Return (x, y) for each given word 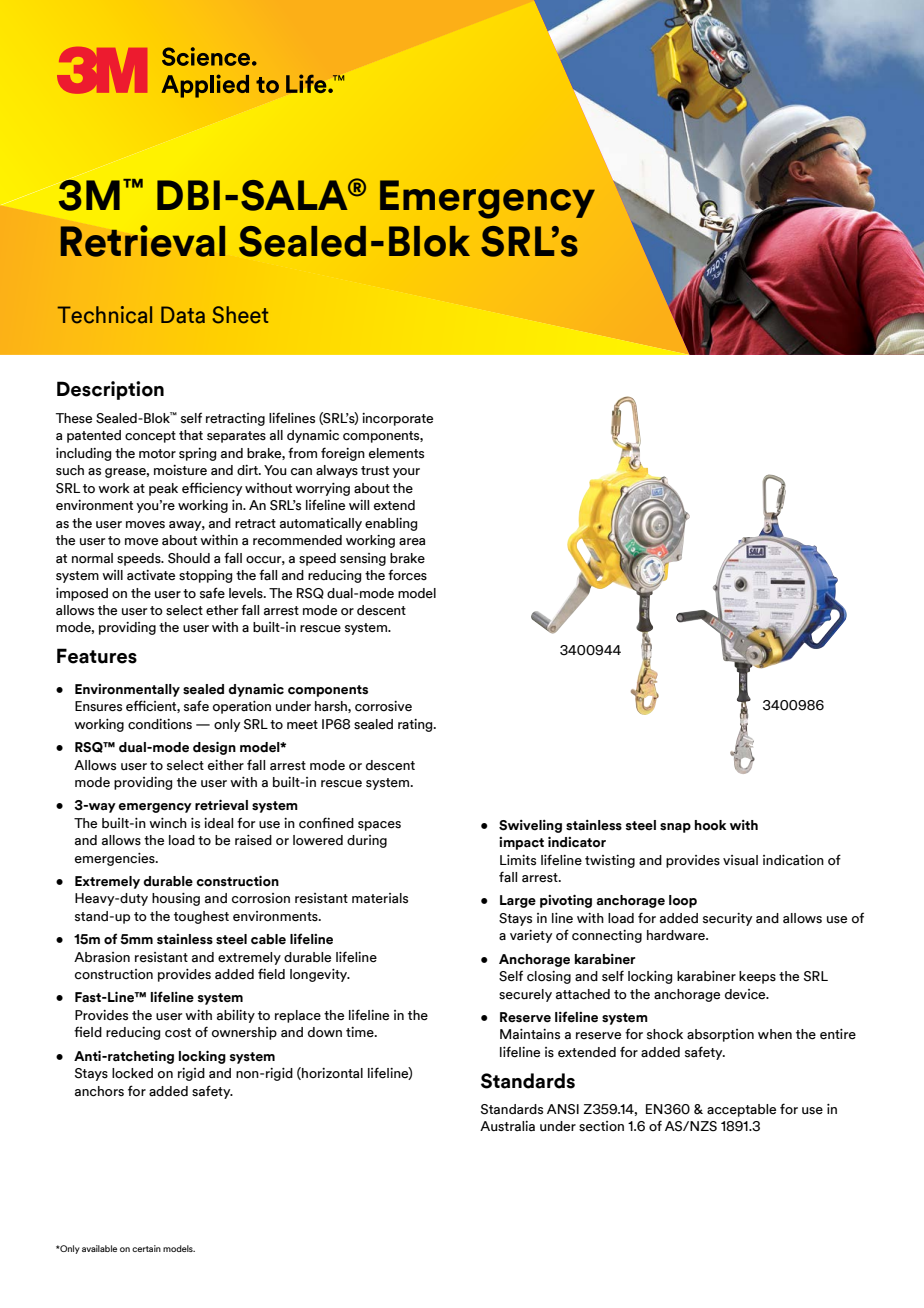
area (412, 542)
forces (407, 575)
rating (416, 725)
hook (710, 825)
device (746, 994)
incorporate (397, 419)
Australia (507, 1126)
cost (178, 1033)
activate (151, 575)
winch (168, 823)
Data (183, 315)
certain (146, 1248)
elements (396, 453)
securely (525, 995)
